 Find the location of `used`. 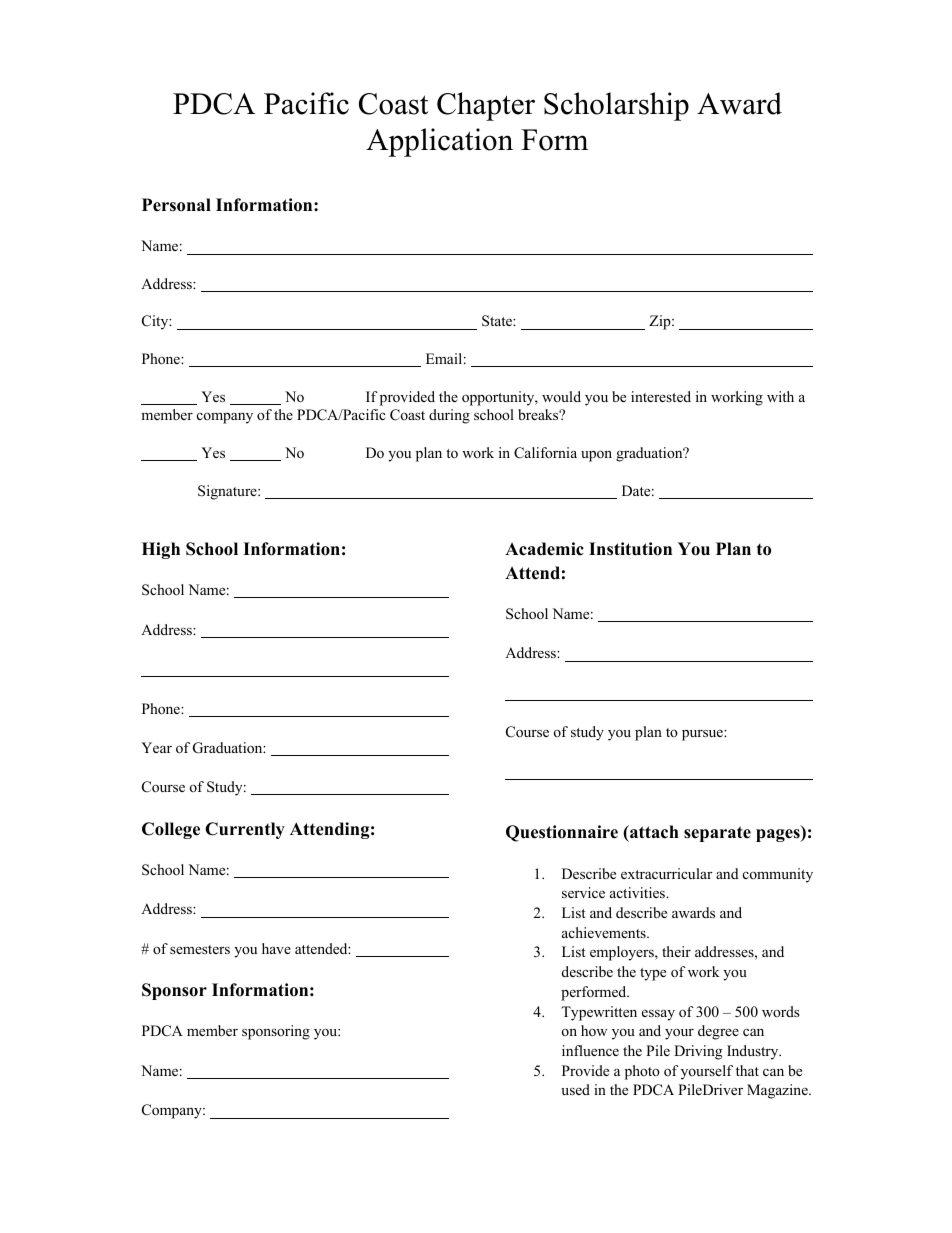

used is located at coordinates (575, 1089).
